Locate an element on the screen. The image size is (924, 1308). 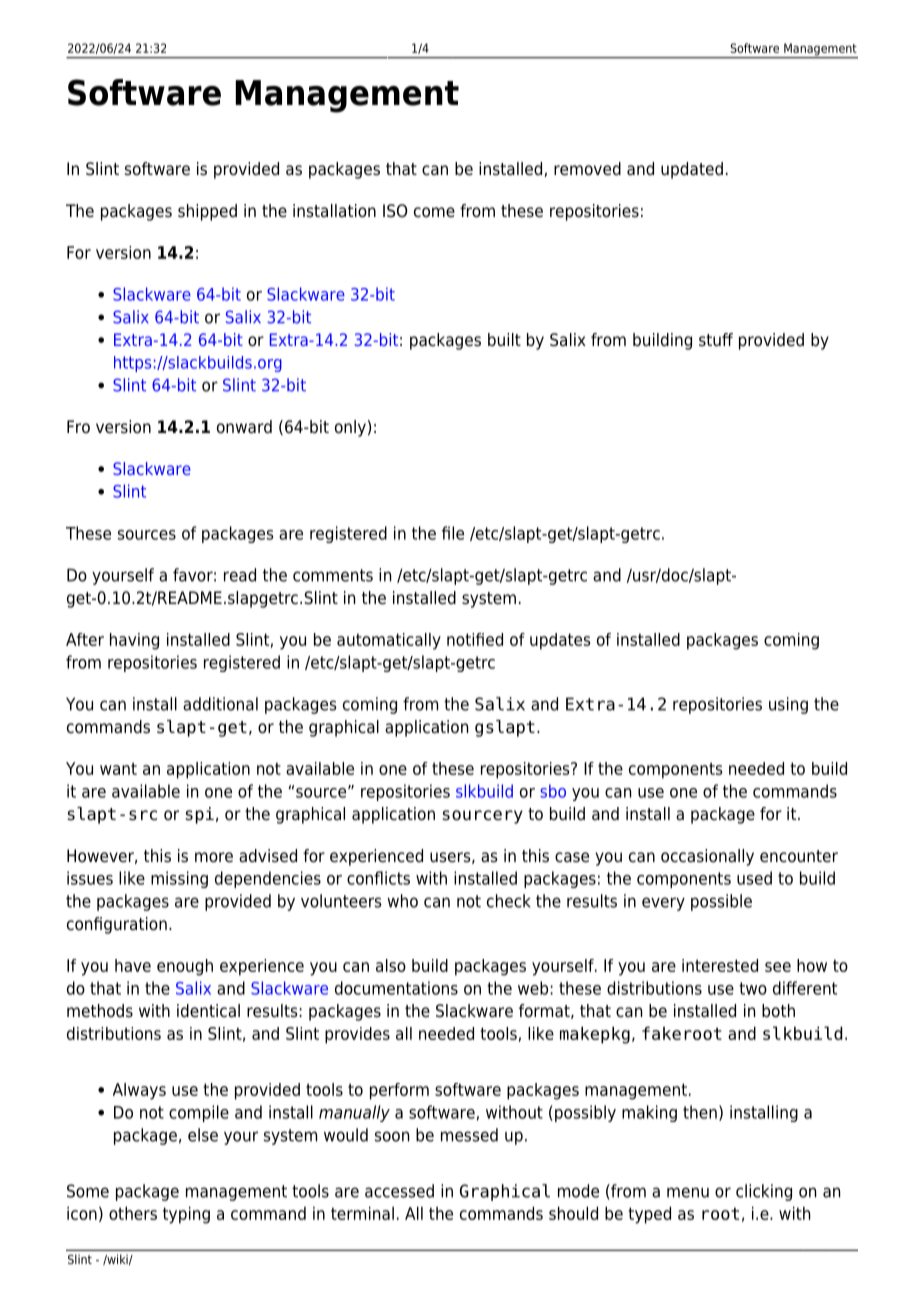
updates is located at coordinates (560, 641).
